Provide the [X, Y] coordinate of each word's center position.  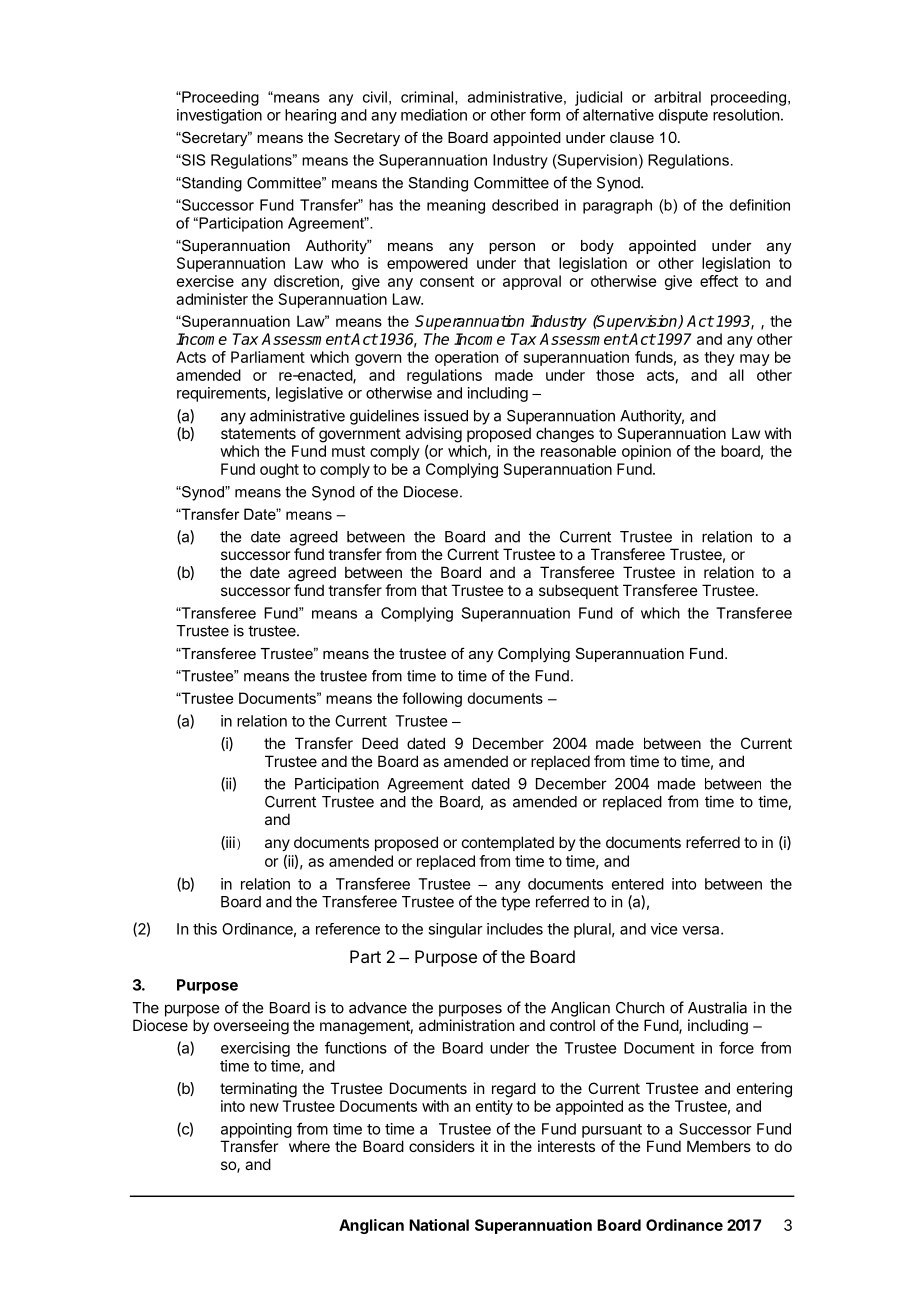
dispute [683, 116]
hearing [310, 116]
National [439, 1225]
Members [719, 1146]
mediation [434, 115]
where [309, 1146]
